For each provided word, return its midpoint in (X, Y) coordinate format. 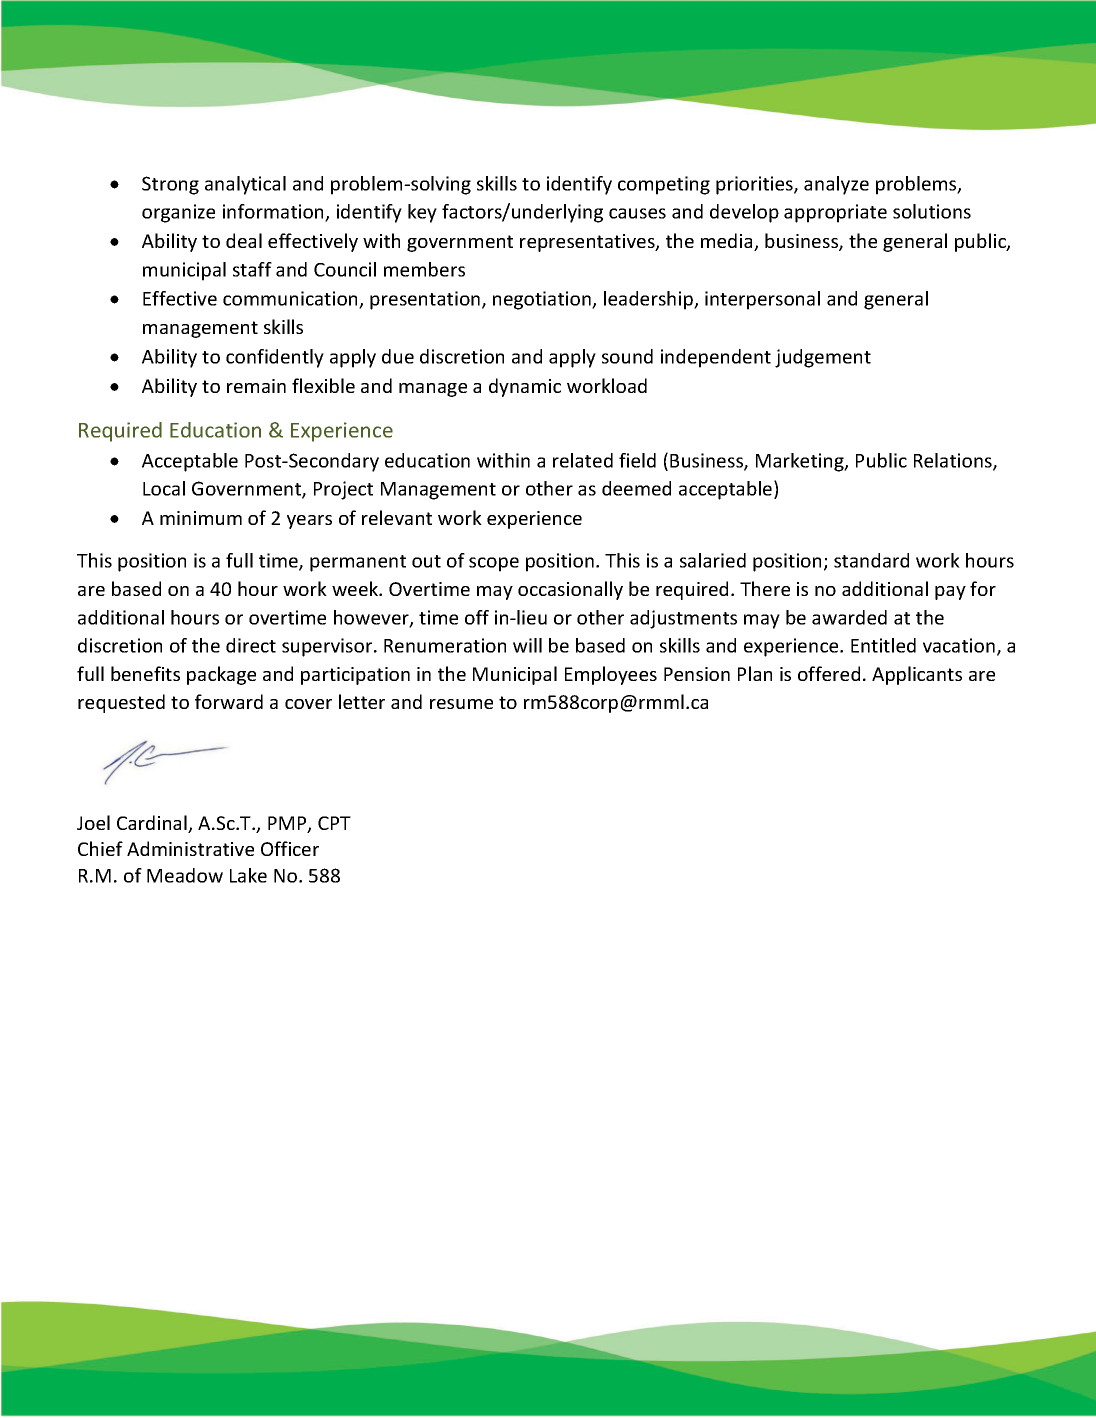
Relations (954, 461)
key (422, 213)
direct (251, 645)
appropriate (835, 213)
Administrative (190, 848)
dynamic (525, 387)
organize (178, 213)
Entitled (883, 645)
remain (256, 386)
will (527, 645)
